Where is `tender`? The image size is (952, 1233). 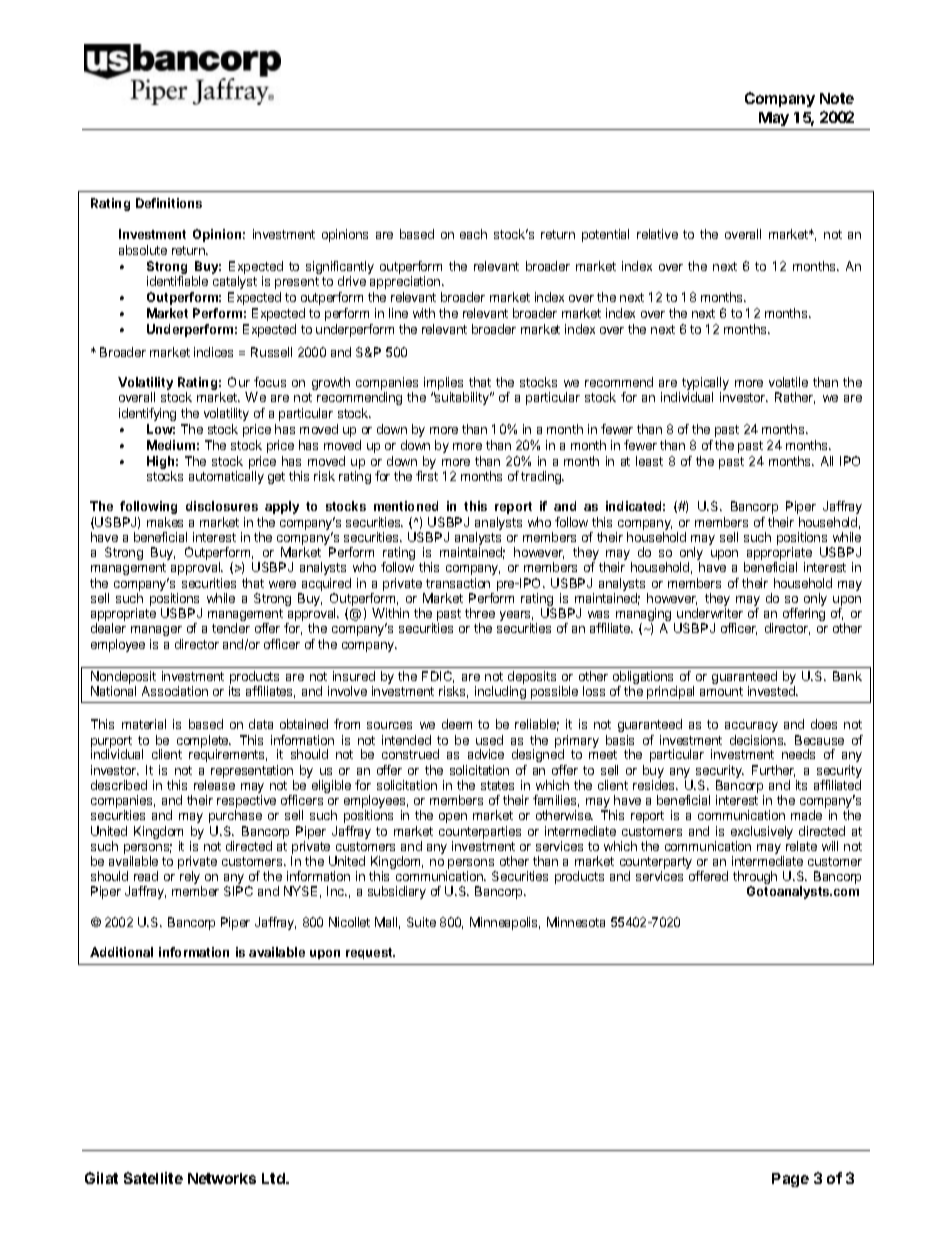 tender is located at coordinates (231, 628).
